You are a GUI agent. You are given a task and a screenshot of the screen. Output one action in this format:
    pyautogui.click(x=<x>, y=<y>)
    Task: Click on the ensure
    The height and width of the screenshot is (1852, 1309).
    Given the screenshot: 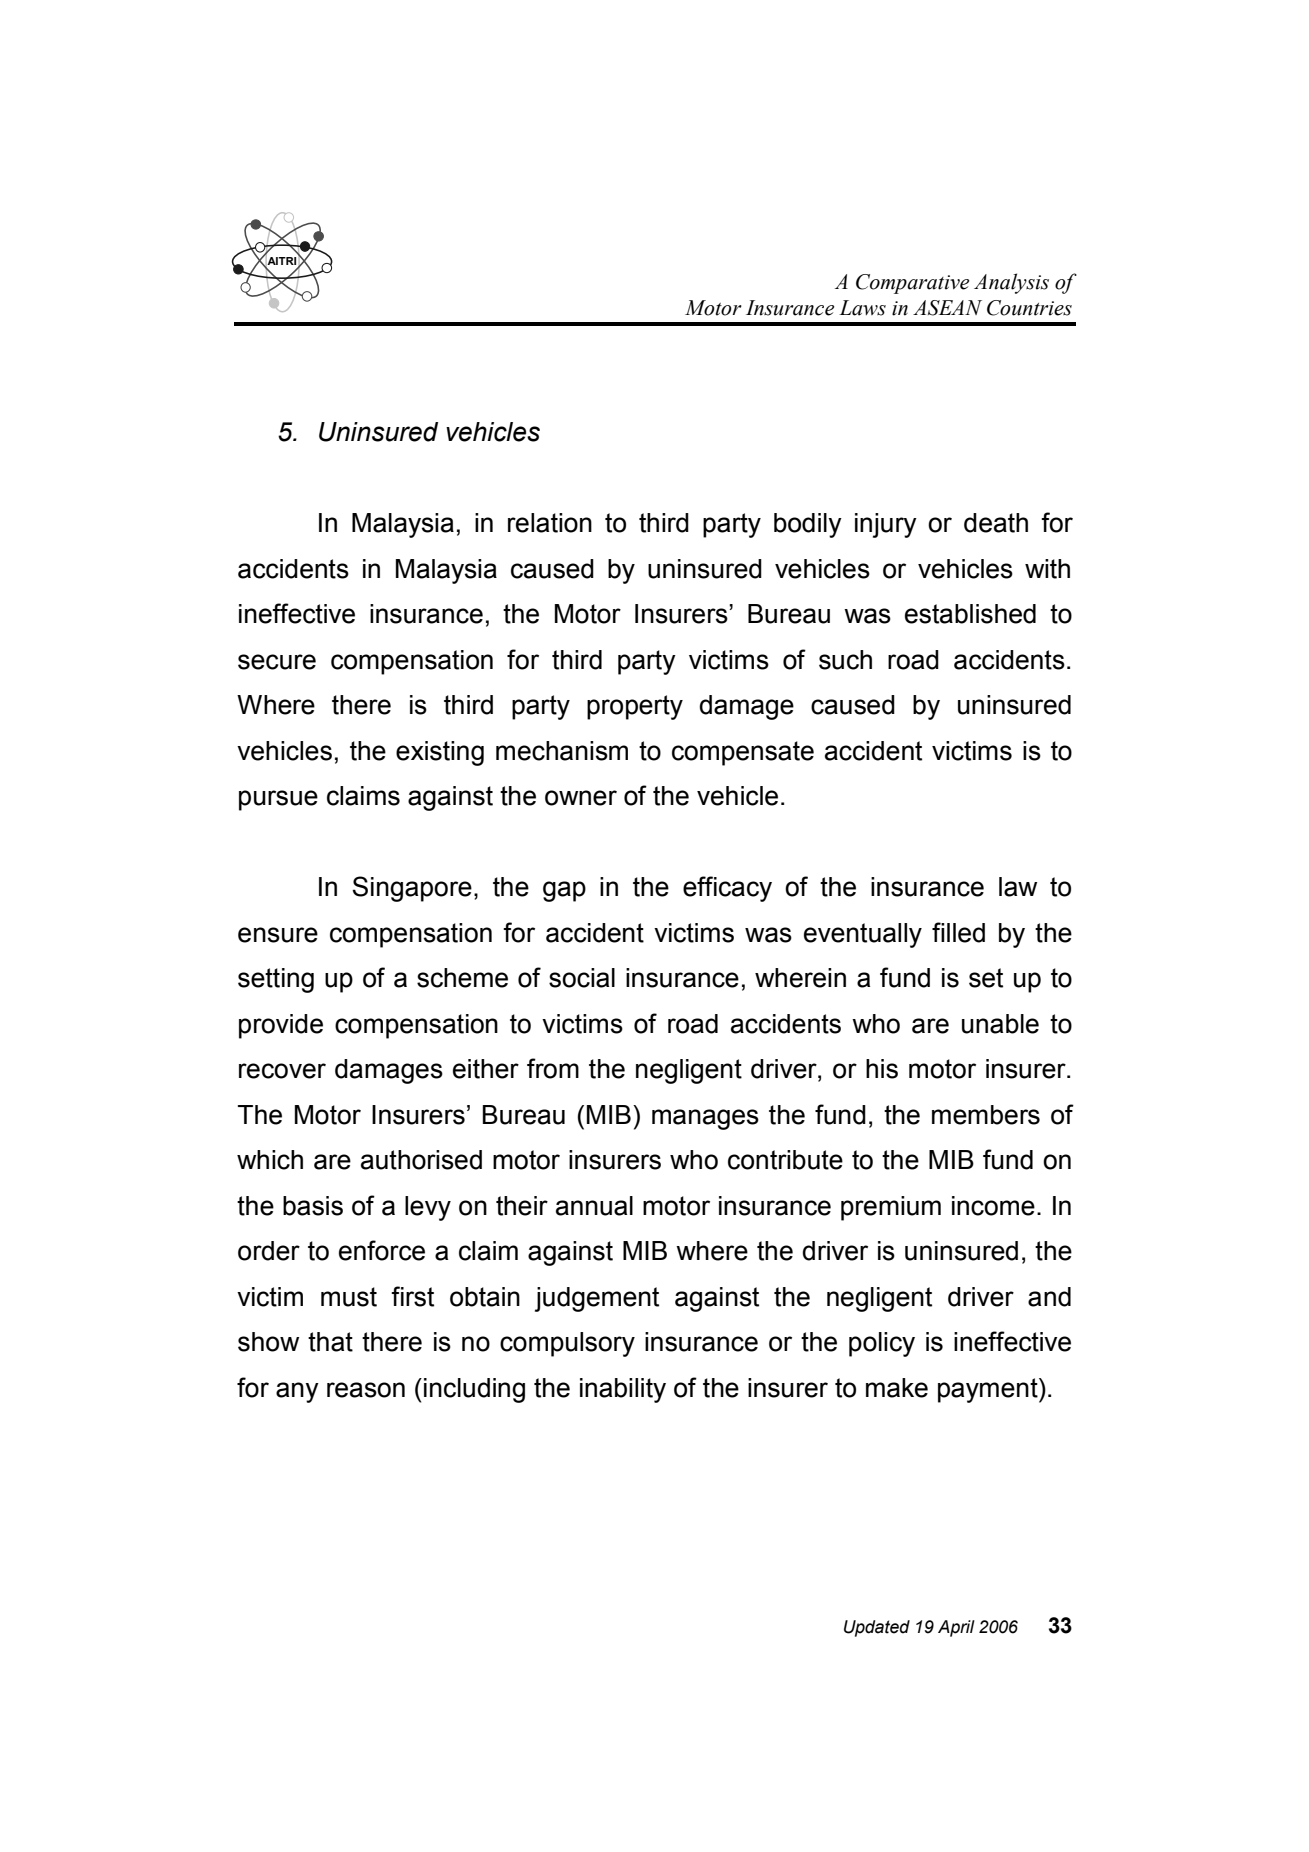 What is the action you would take?
    pyautogui.click(x=278, y=935)
